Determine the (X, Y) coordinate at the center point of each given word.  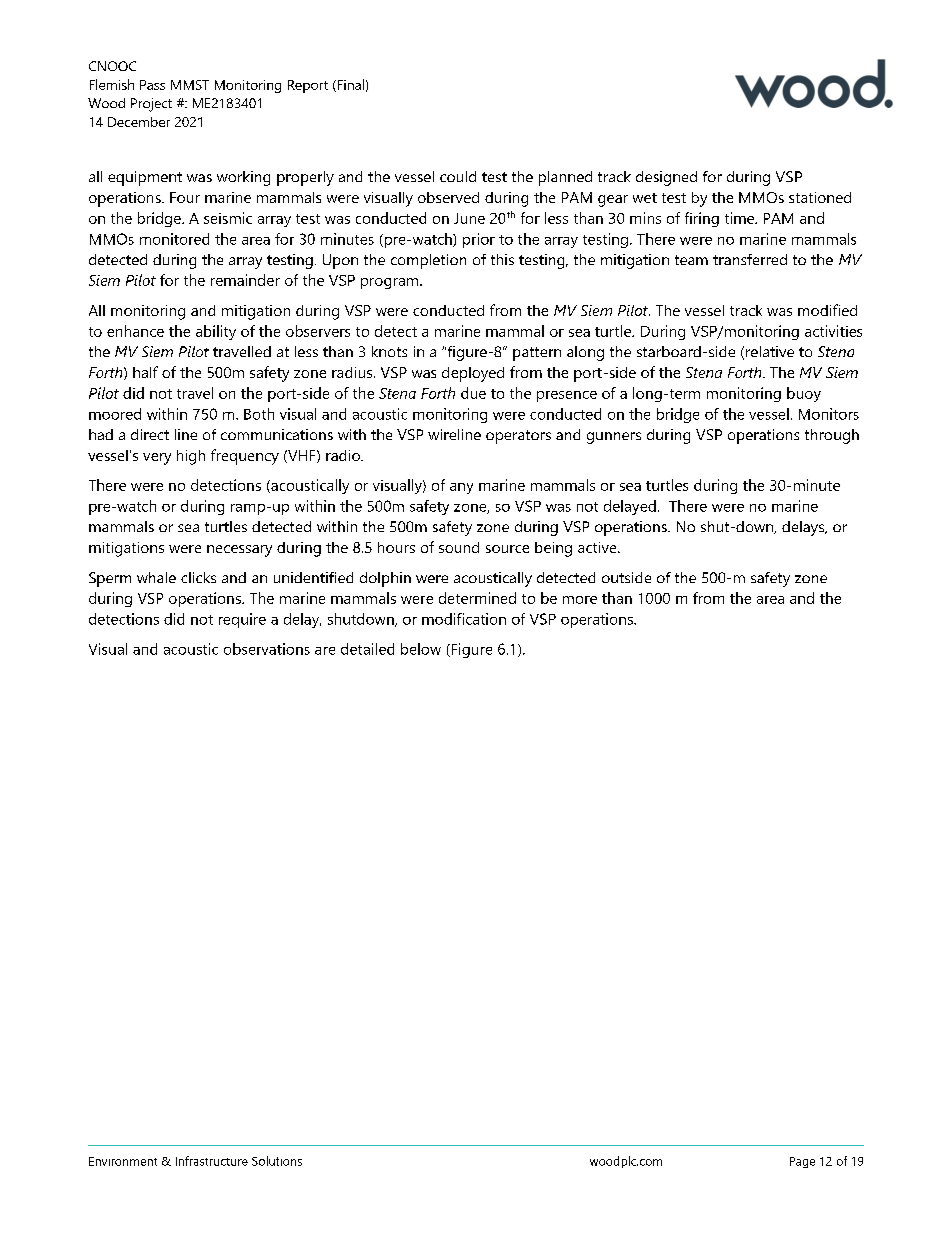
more (580, 600)
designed (666, 178)
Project (151, 105)
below (421, 649)
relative (770, 351)
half (145, 372)
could (458, 176)
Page (802, 1162)
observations (267, 649)
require (242, 620)
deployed (473, 374)
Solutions (277, 1161)
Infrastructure (212, 1161)
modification (464, 619)
